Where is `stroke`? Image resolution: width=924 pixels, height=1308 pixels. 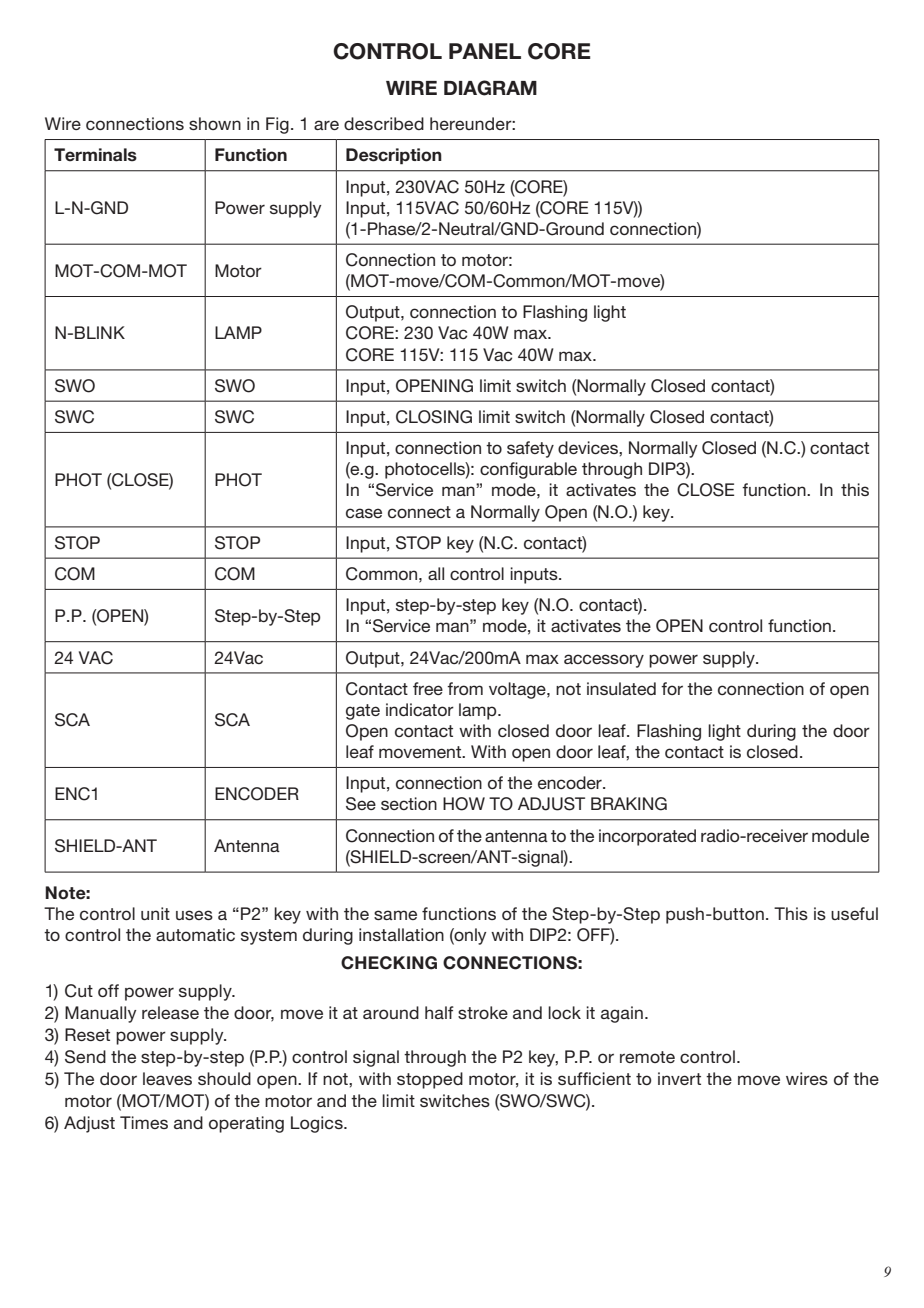
stroke is located at coordinates (483, 1012).
